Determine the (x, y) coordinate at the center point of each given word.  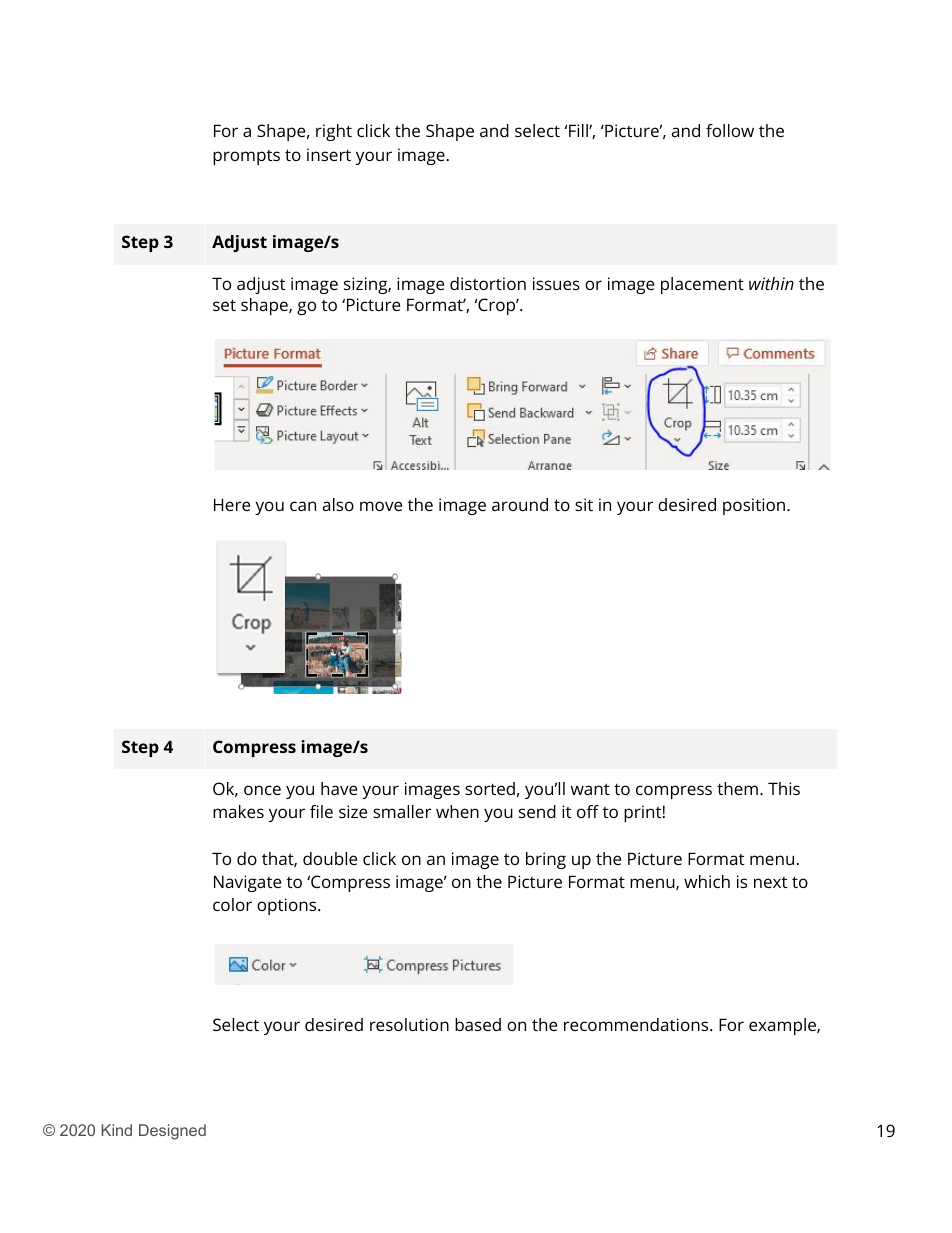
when (457, 811)
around (520, 504)
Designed (172, 1132)
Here (232, 504)
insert (329, 154)
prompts (246, 157)
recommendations (637, 1024)
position (755, 506)
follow (730, 130)
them (737, 788)
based (478, 1024)
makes (238, 811)
